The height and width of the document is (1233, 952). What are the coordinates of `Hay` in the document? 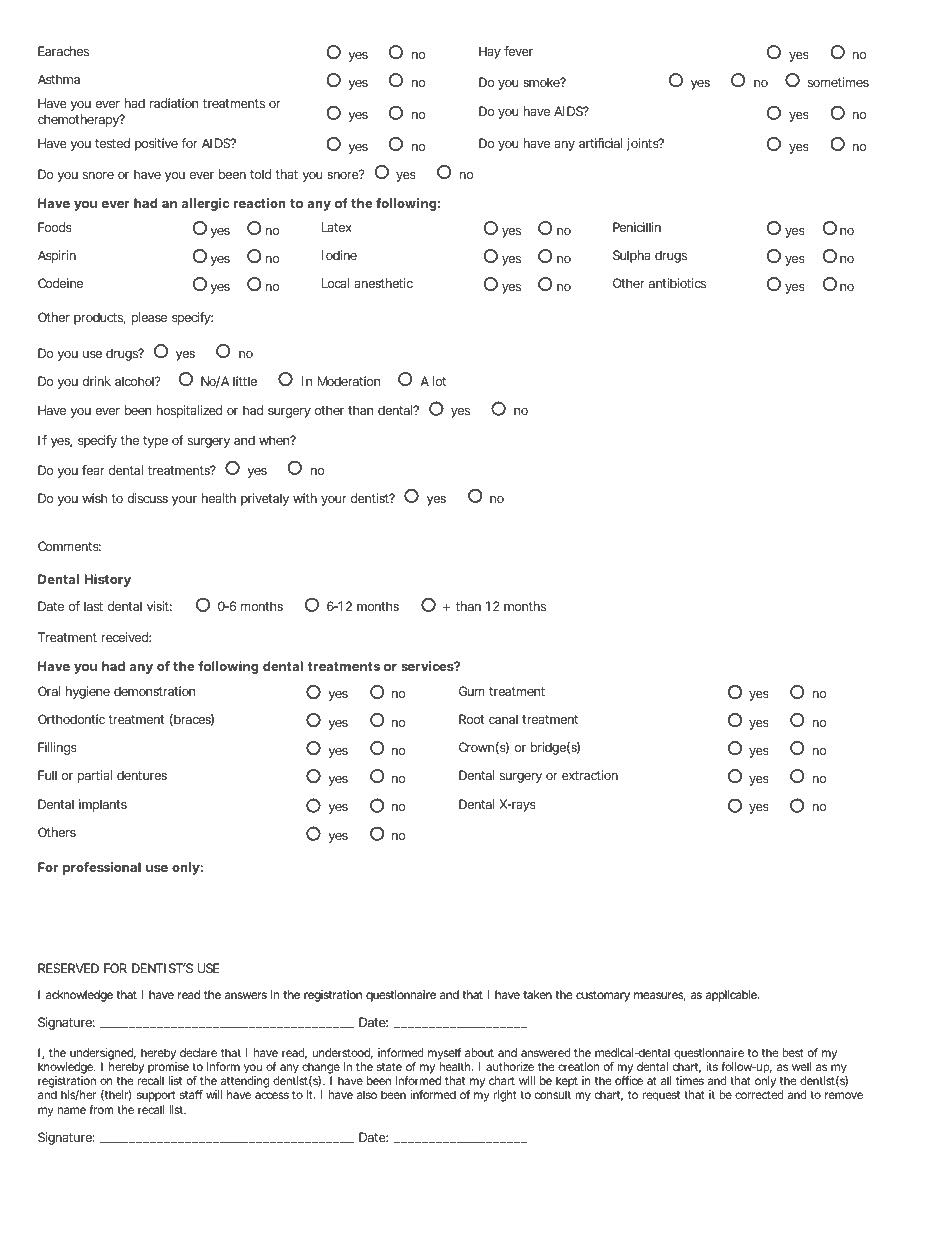 It's located at (490, 52).
